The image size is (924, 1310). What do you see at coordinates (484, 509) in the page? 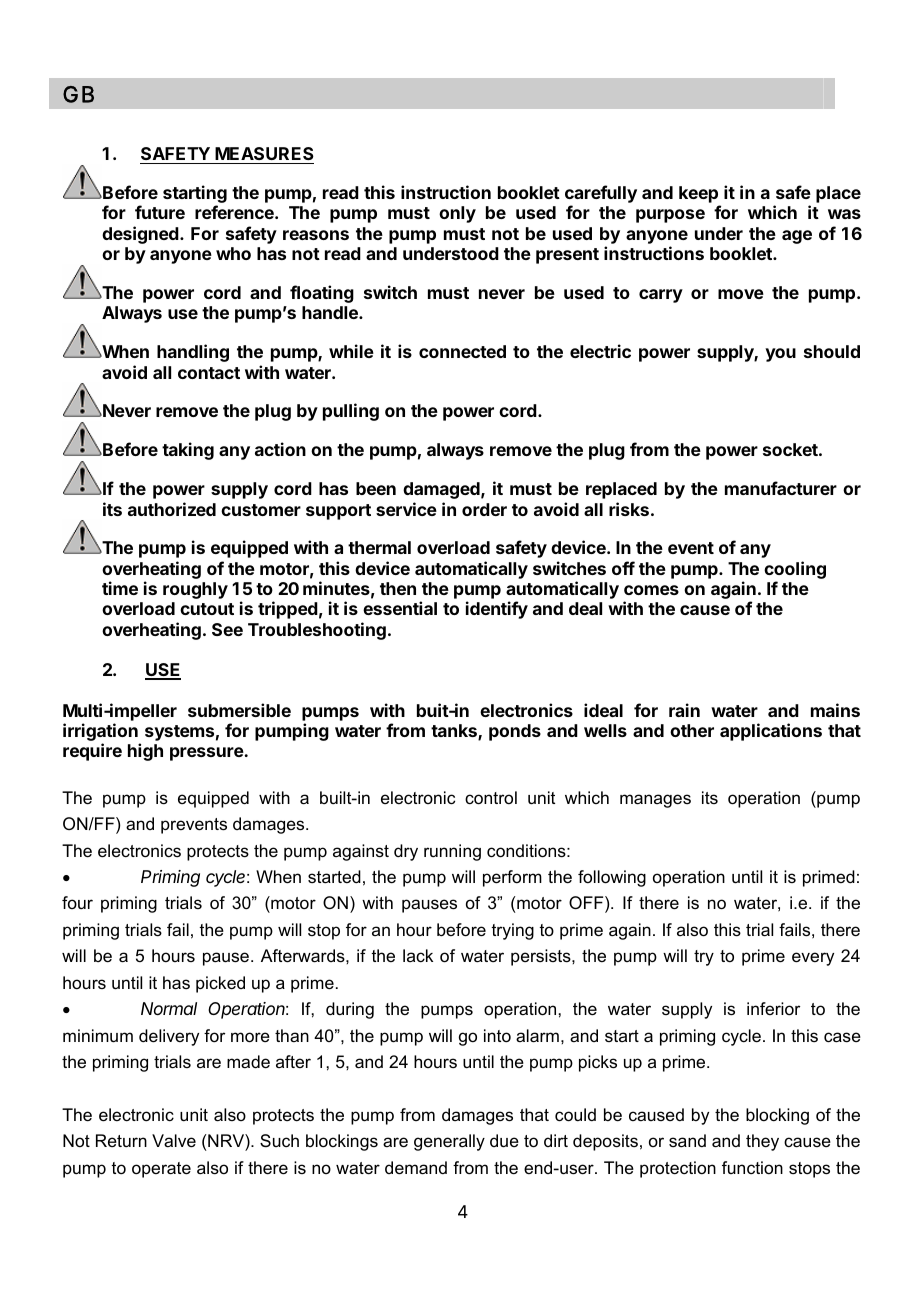
I see `order` at bounding box center [484, 509].
